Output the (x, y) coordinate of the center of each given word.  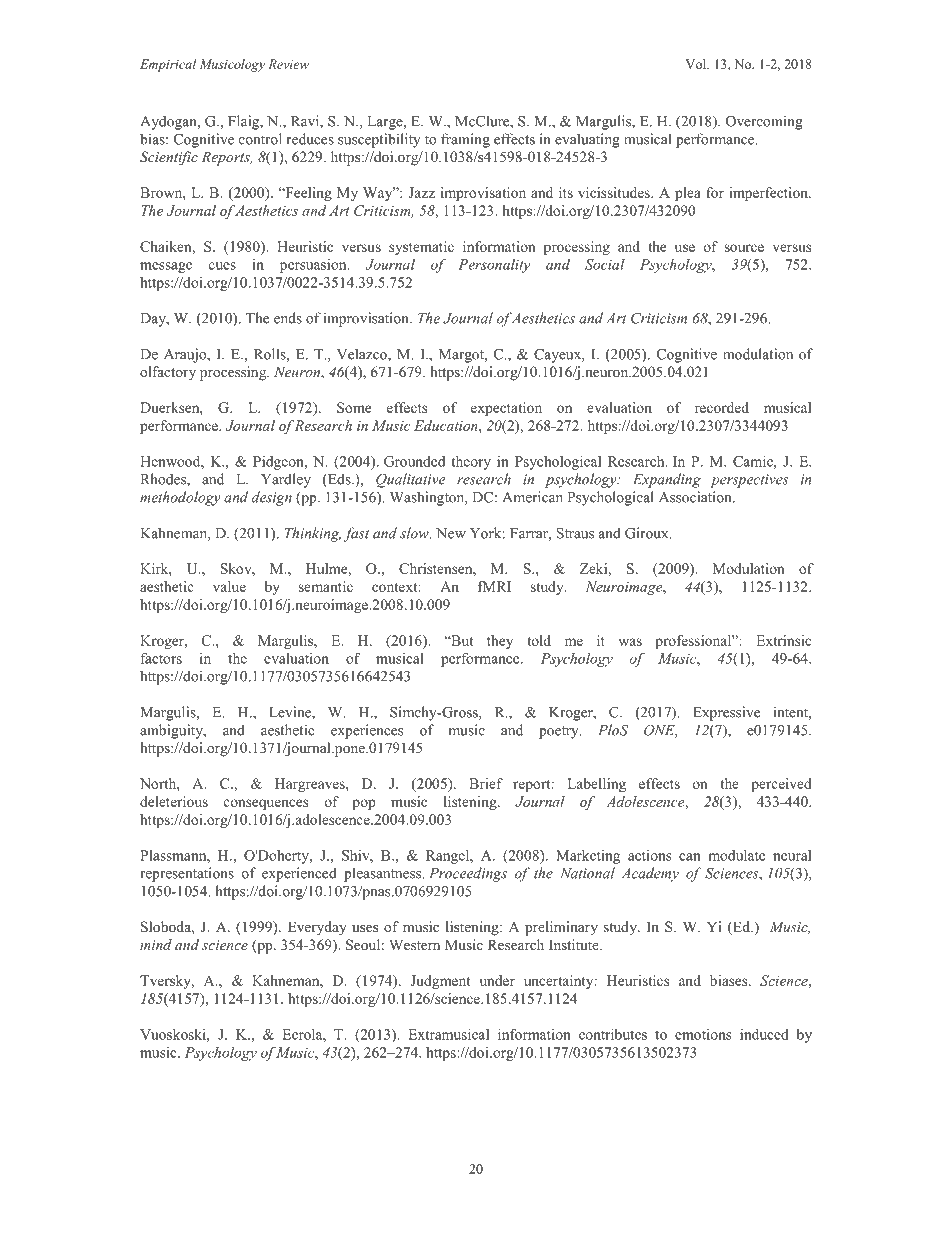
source (744, 248)
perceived (781, 785)
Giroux (648, 533)
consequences (266, 804)
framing (465, 140)
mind (156, 944)
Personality (494, 266)
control (260, 139)
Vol (697, 64)
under (497, 980)
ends (288, 318)
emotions (703, 1034)
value (229, 586)
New (451, 533)
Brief (486, 783)
